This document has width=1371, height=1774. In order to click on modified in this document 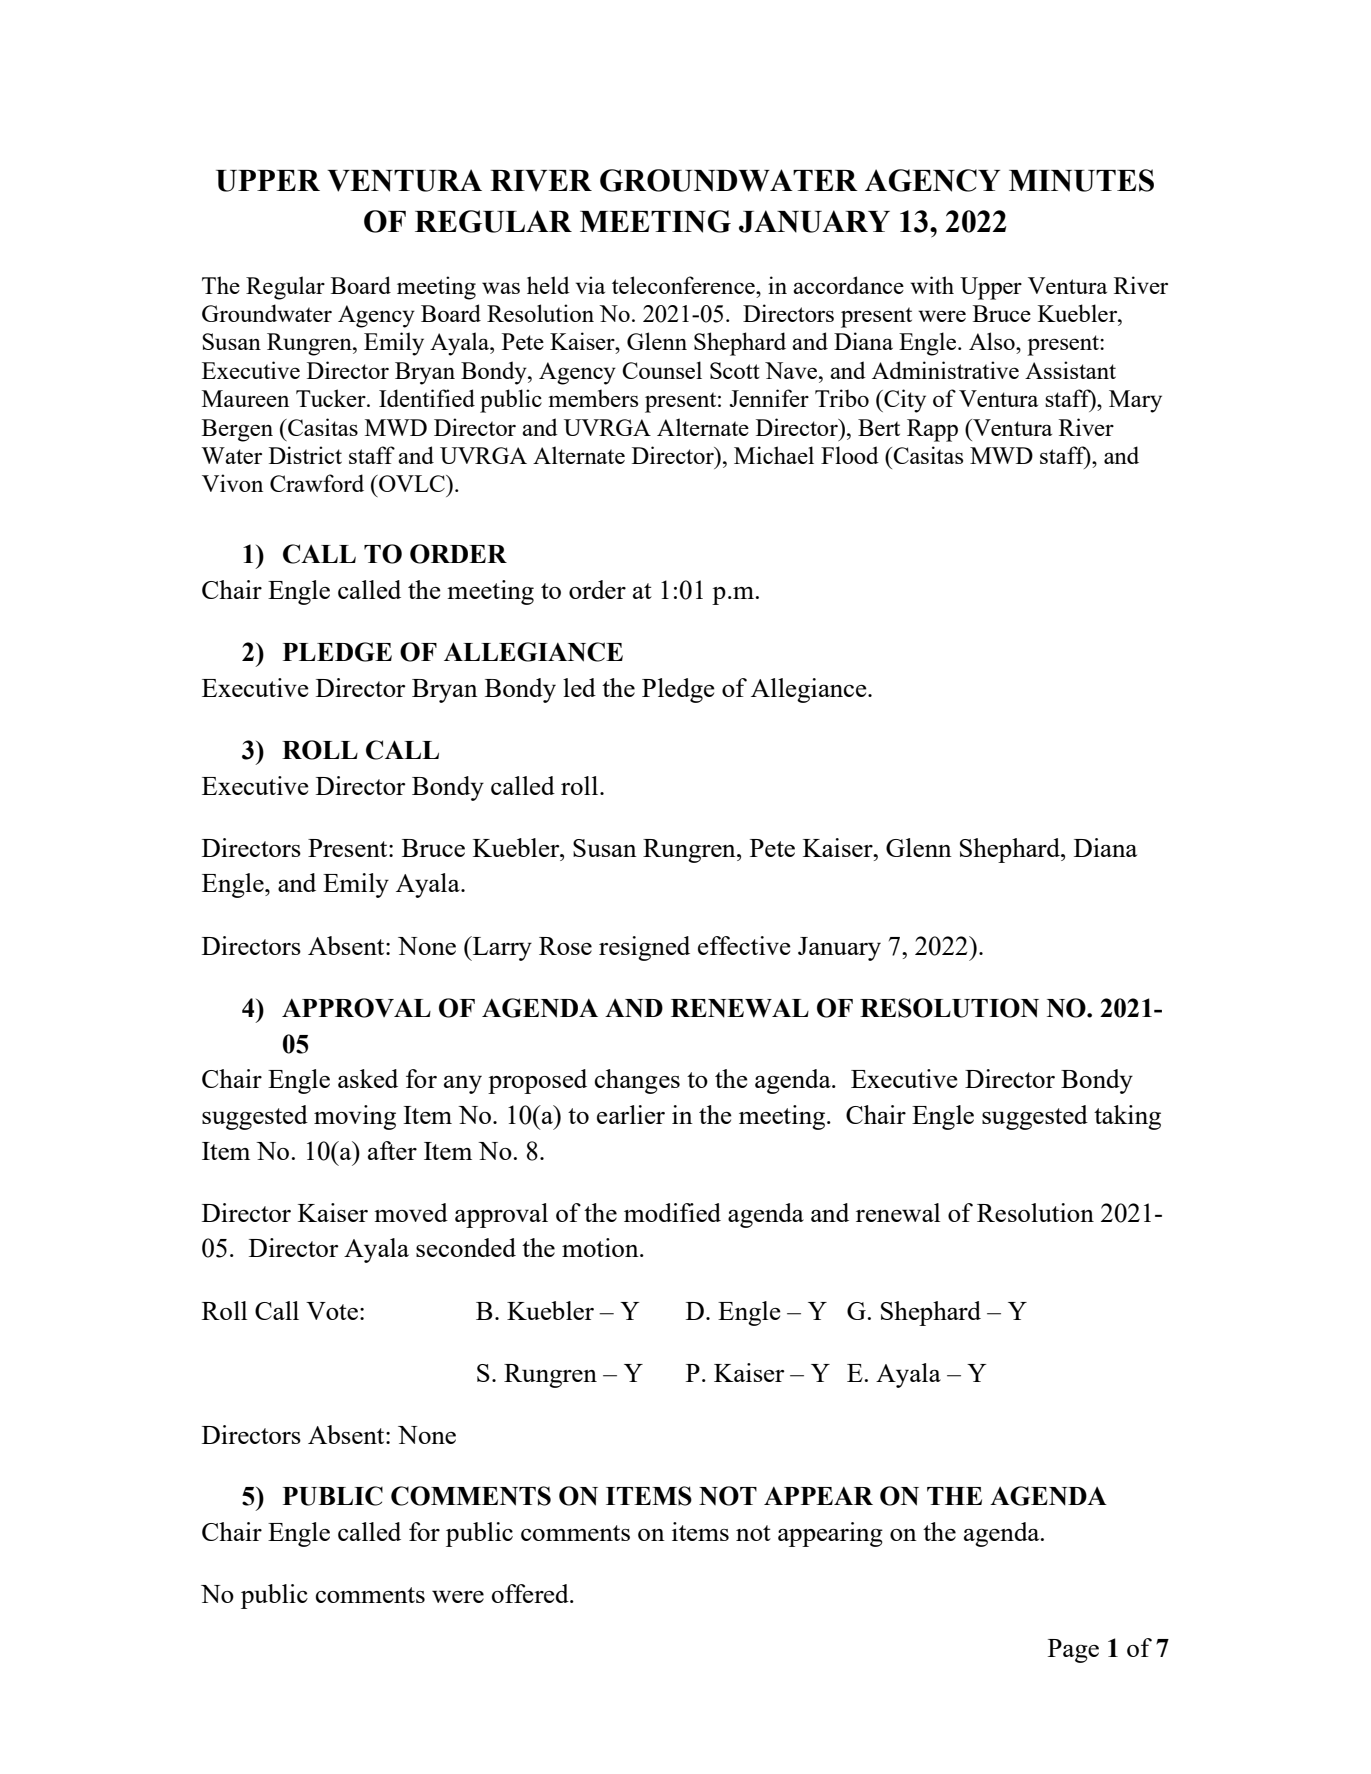, I will do `click(672, 1212)`.
